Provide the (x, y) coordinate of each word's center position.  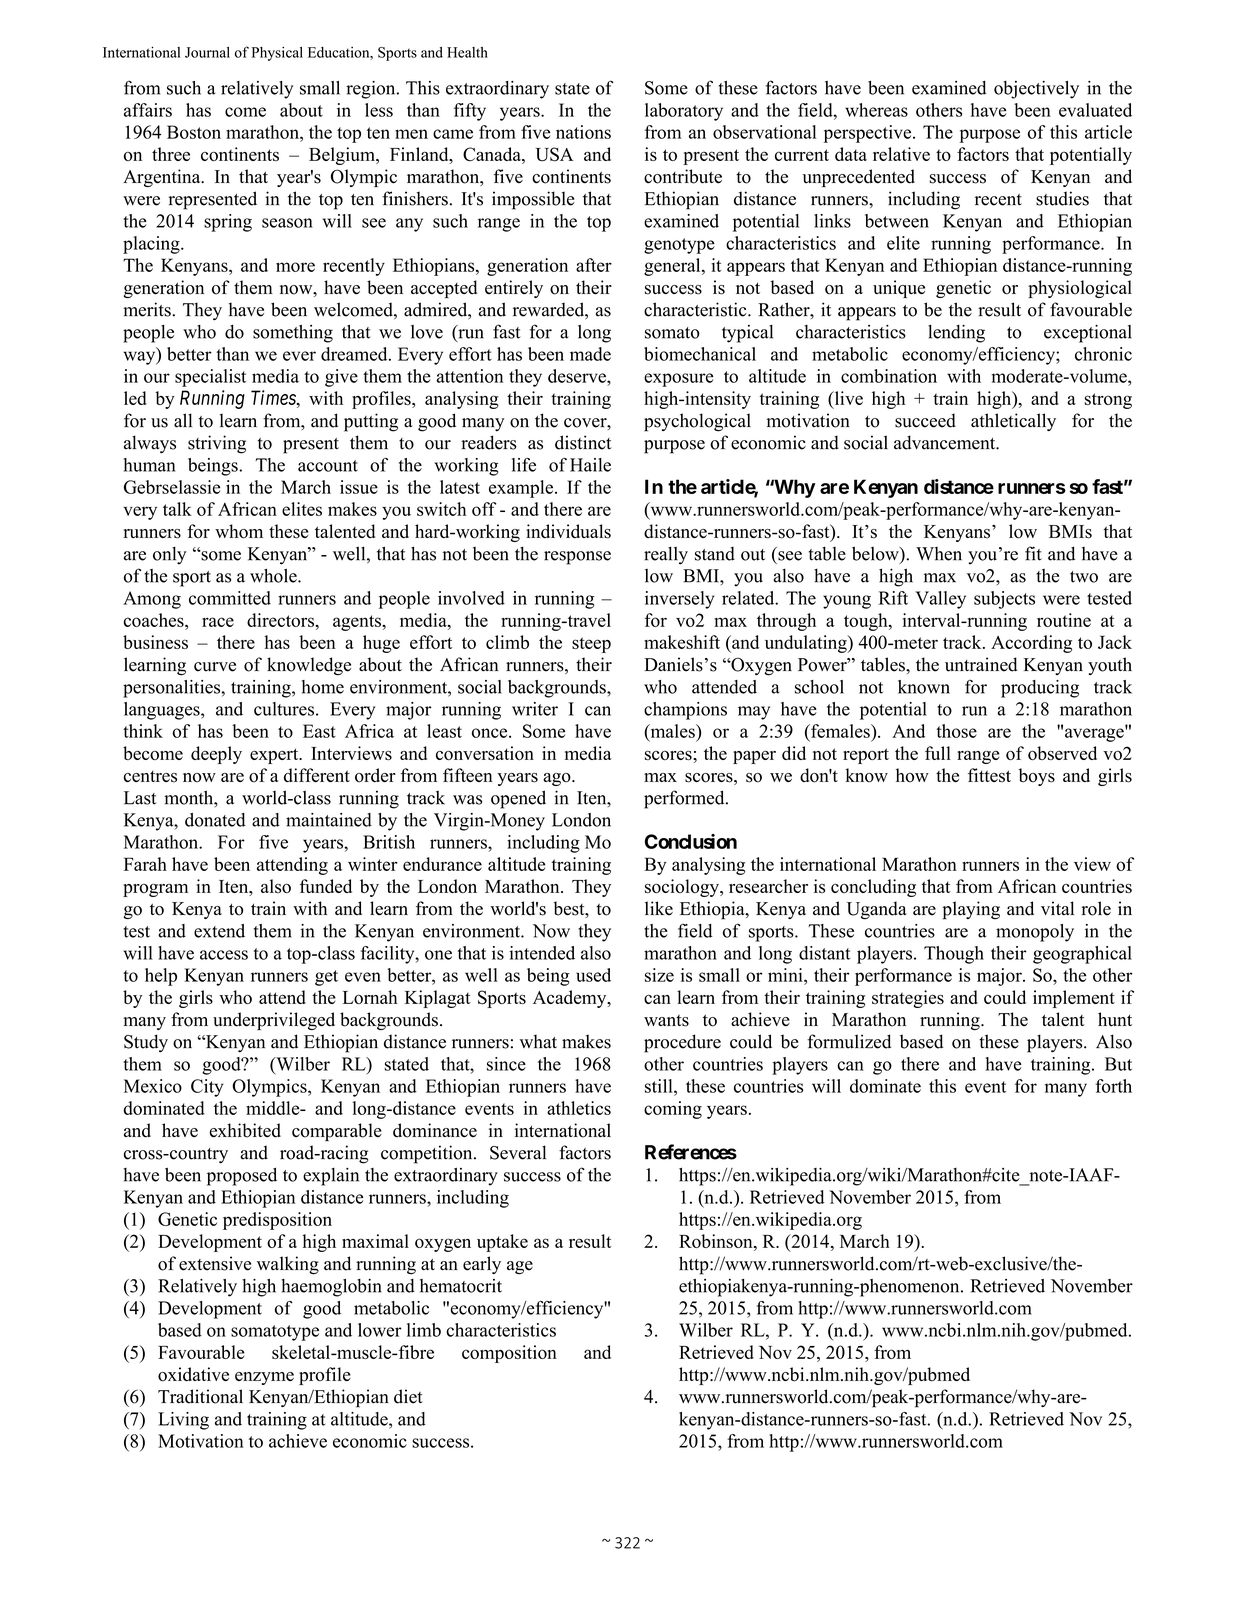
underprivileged (274, 1021)
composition (509, 1354)
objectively (1036, 90)
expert (275, 756)
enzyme (264, 1378)
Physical (277, 54)
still (660, 1086)
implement (1074, 999)
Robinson (717, 1241)
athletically (1013, 422)
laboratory (684, 112)
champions (685, 711)
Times (274, 397)
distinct (583, 442)
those (956, 731)
